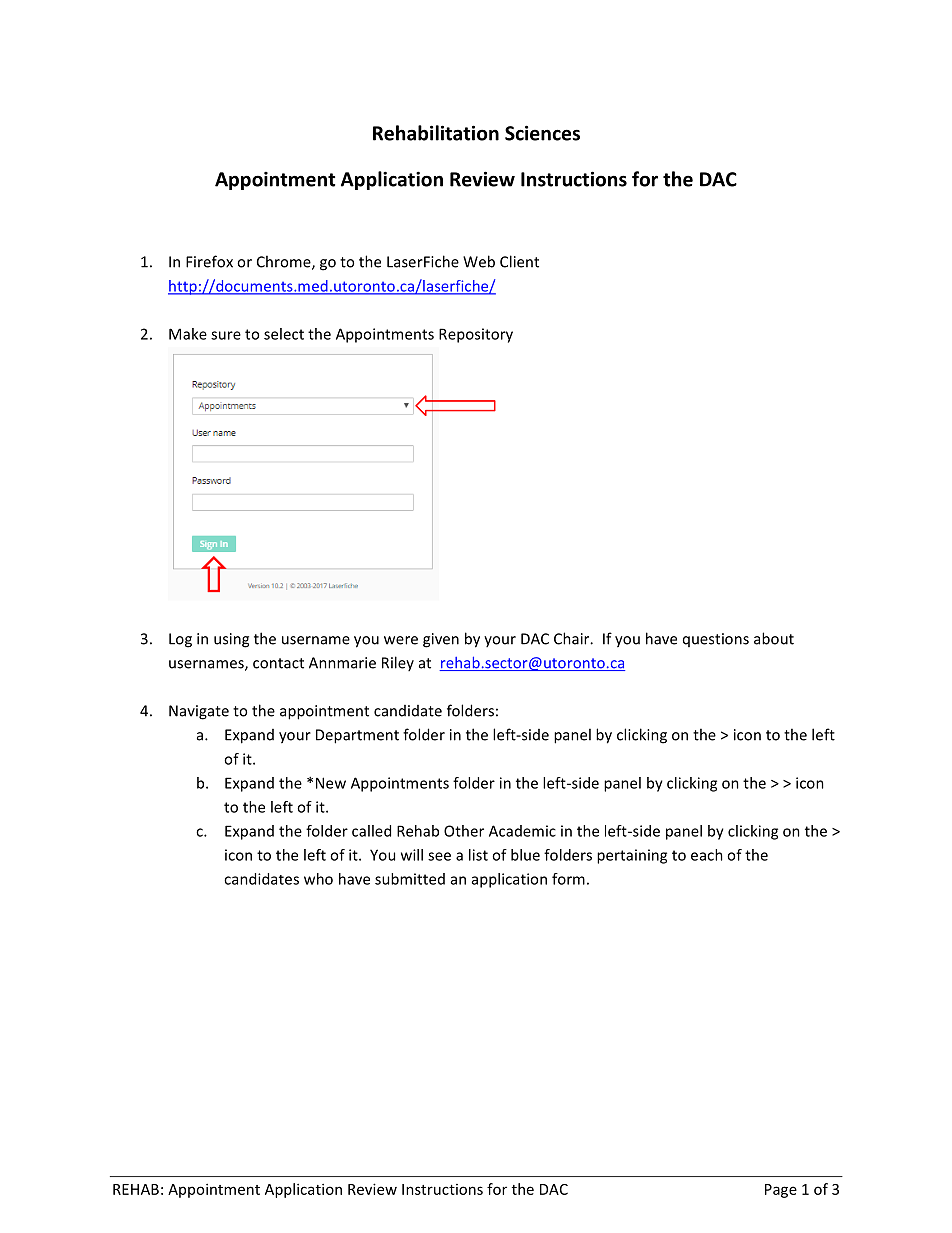 The image size is (952, 1233). I want to click on contact, so click(278, 663).
